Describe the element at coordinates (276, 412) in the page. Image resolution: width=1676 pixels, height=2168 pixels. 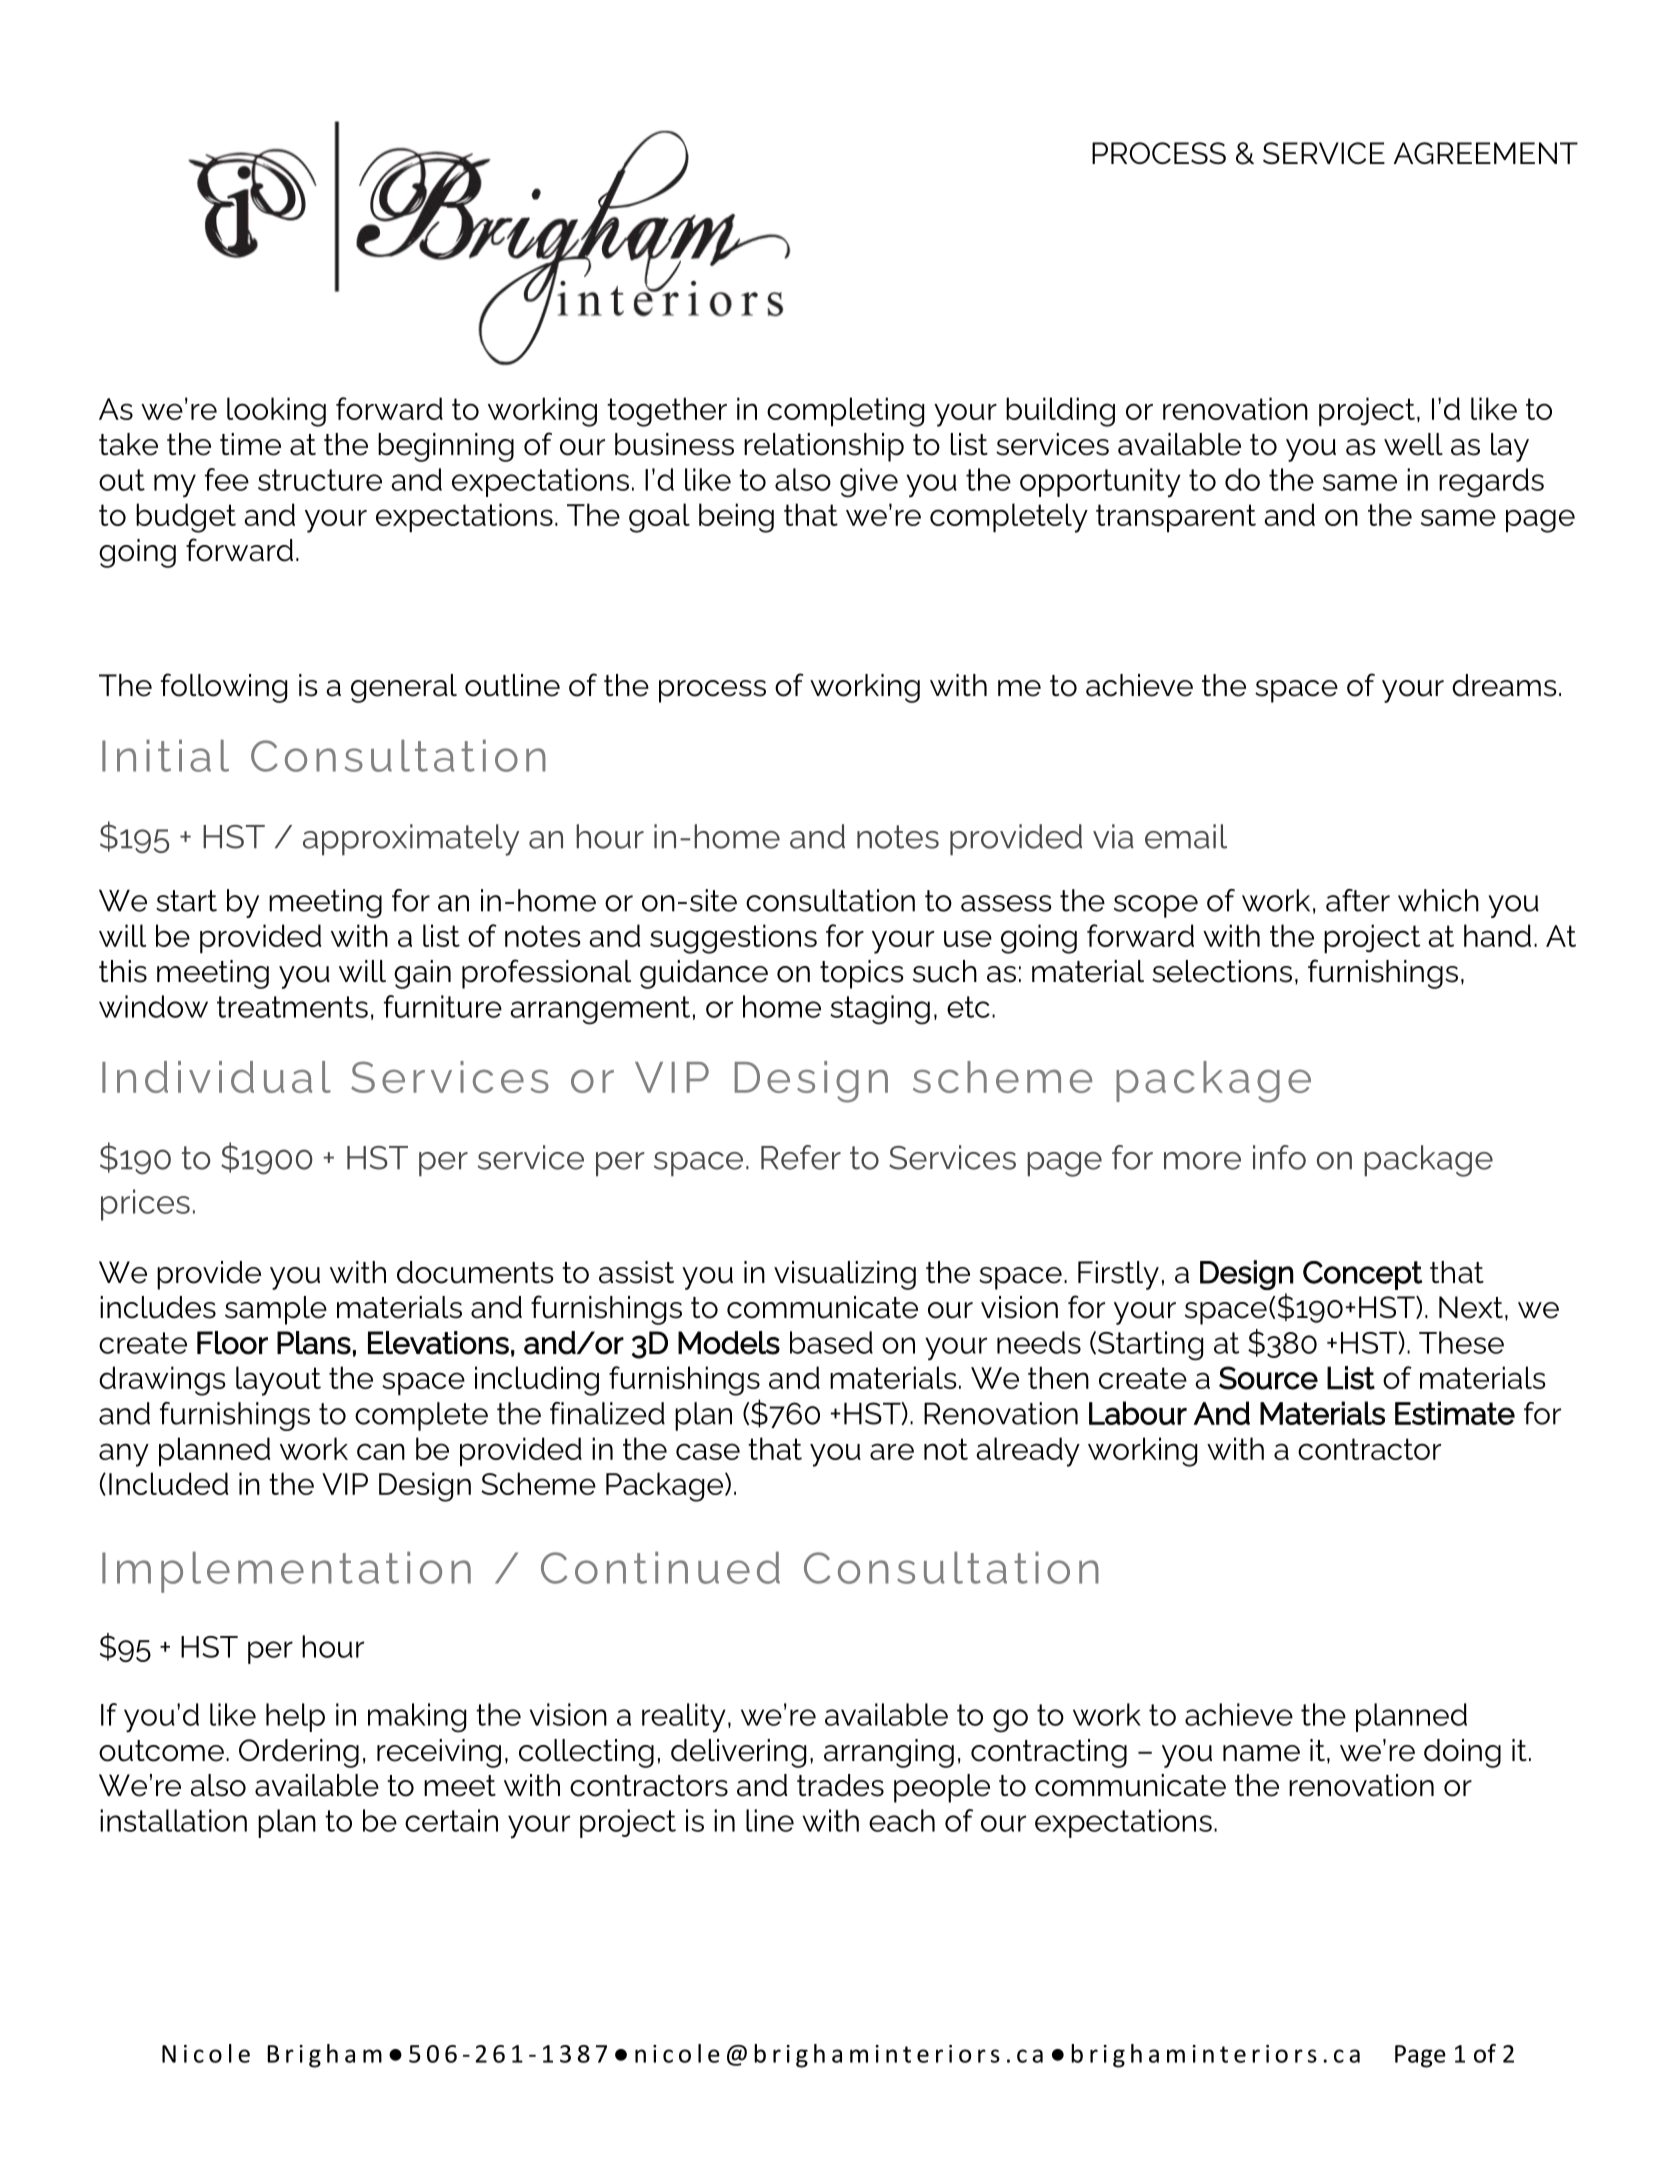
I see `looking` at that location.
